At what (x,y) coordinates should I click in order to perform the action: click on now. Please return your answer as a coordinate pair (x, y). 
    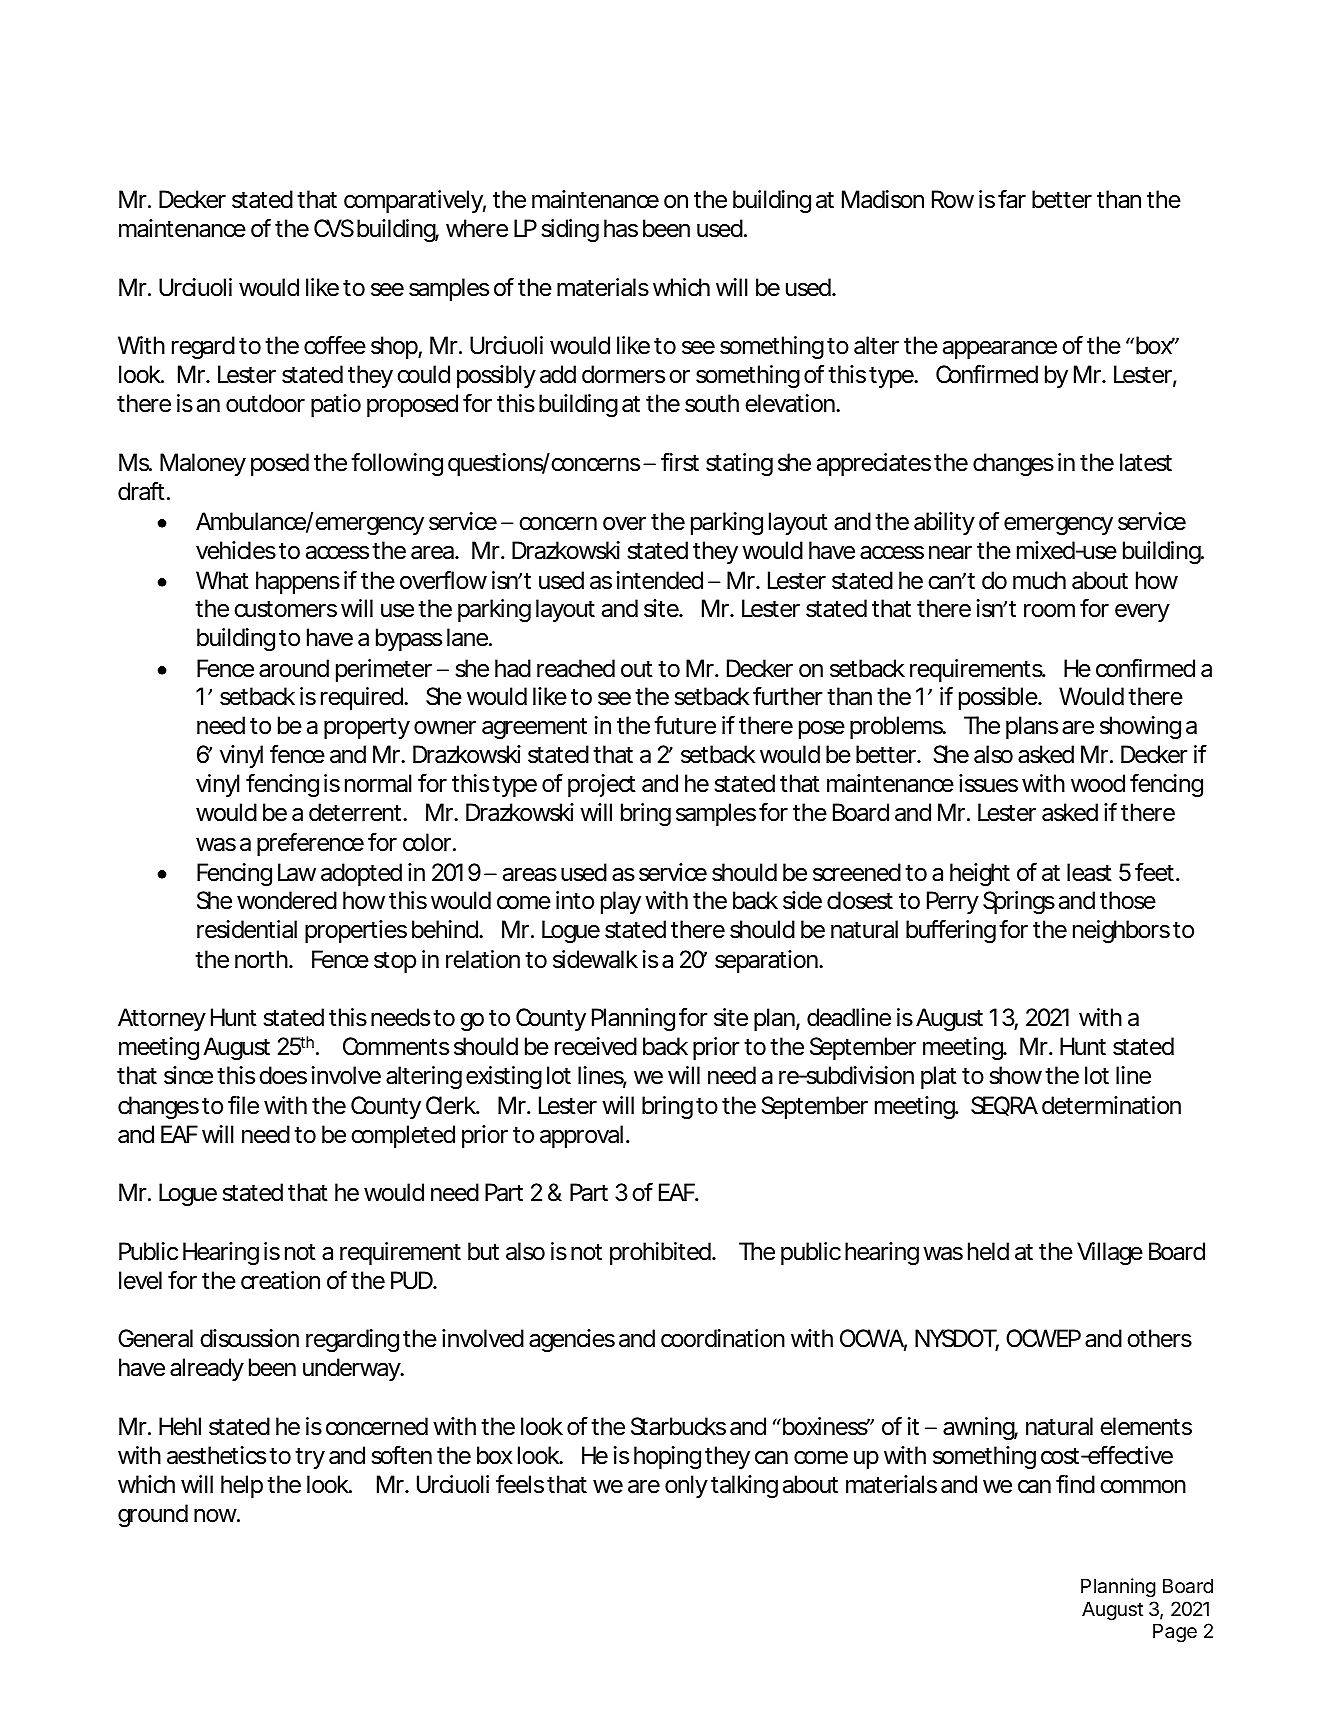
    Looking at the image, I should click on (217, 1516).
